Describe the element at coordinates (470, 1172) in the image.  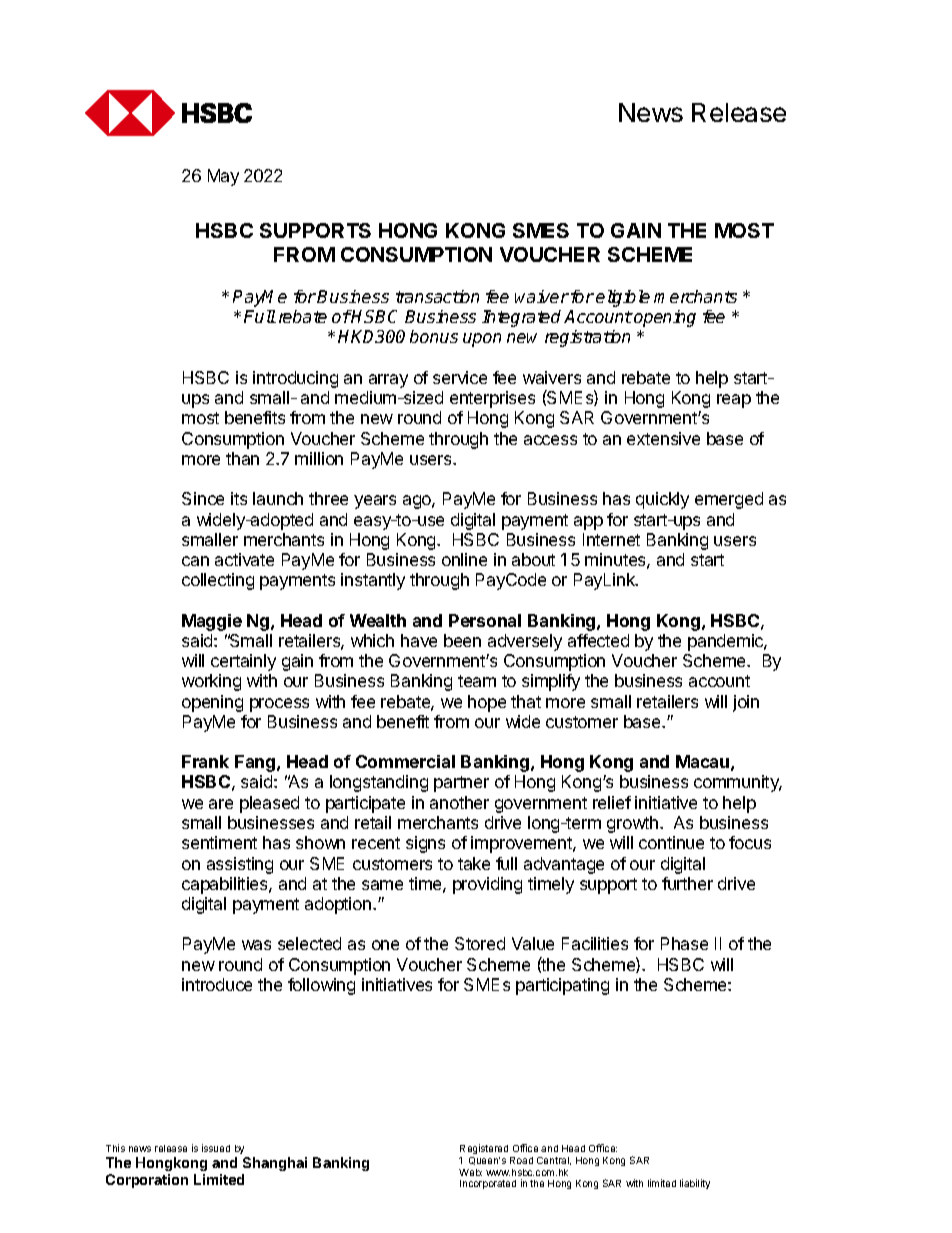
I see `Web` at that location.
